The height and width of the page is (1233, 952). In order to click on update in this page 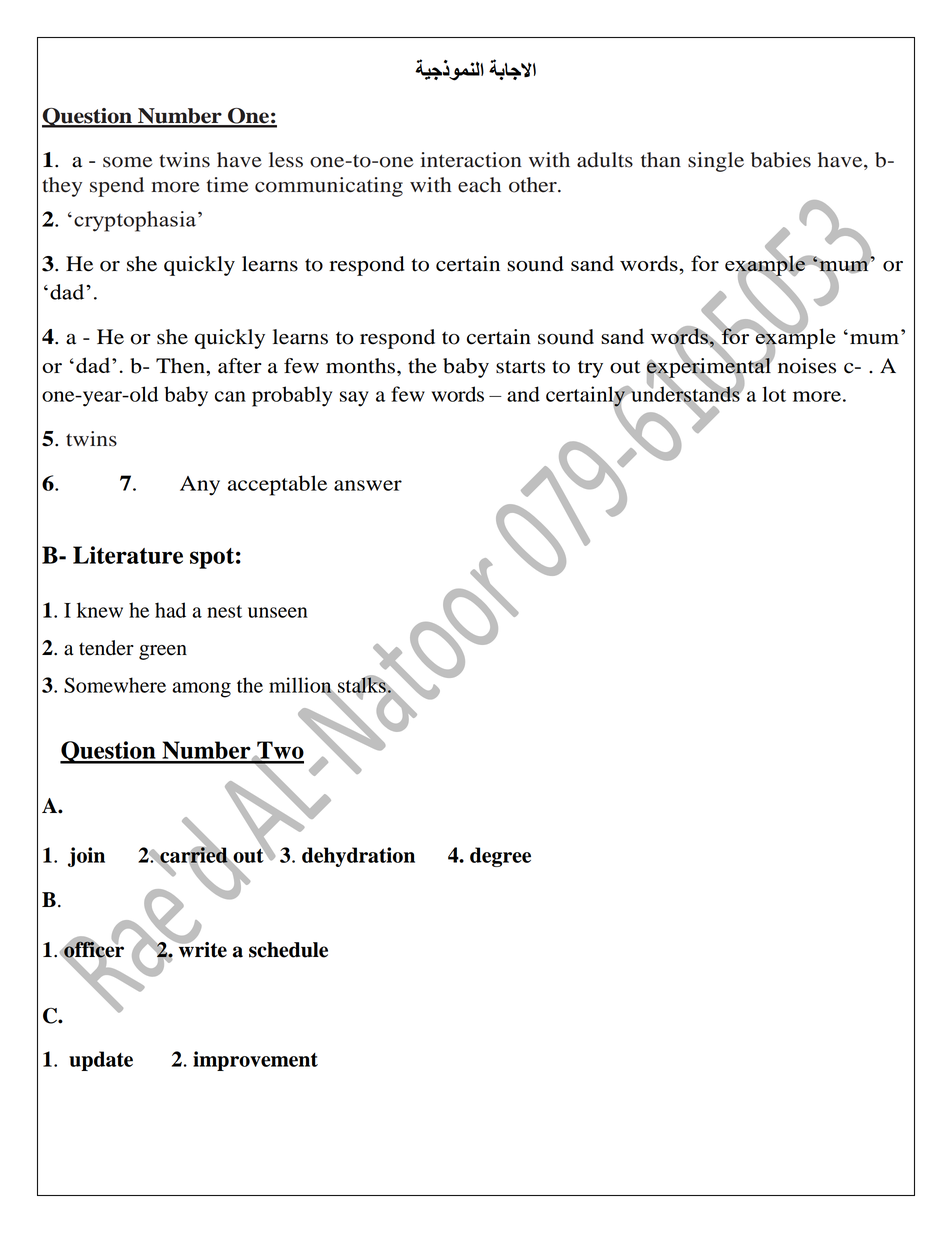, I will do `click(101, 1061)`.
